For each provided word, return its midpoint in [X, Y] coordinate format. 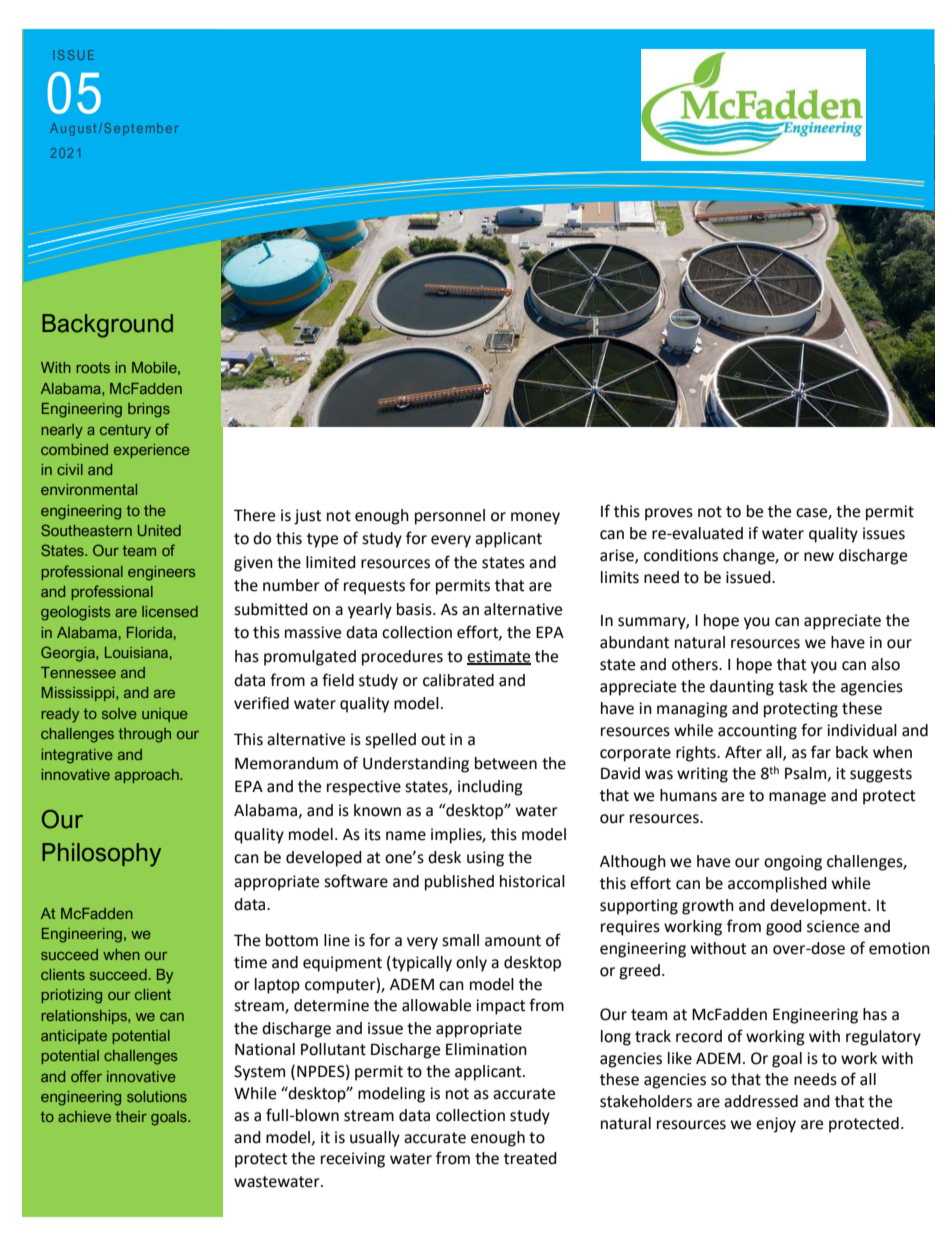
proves [669, 514]
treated [530, 1158]
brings [149, 410]
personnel [450, 517]
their [131, 1116]
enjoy [776, 1125]
